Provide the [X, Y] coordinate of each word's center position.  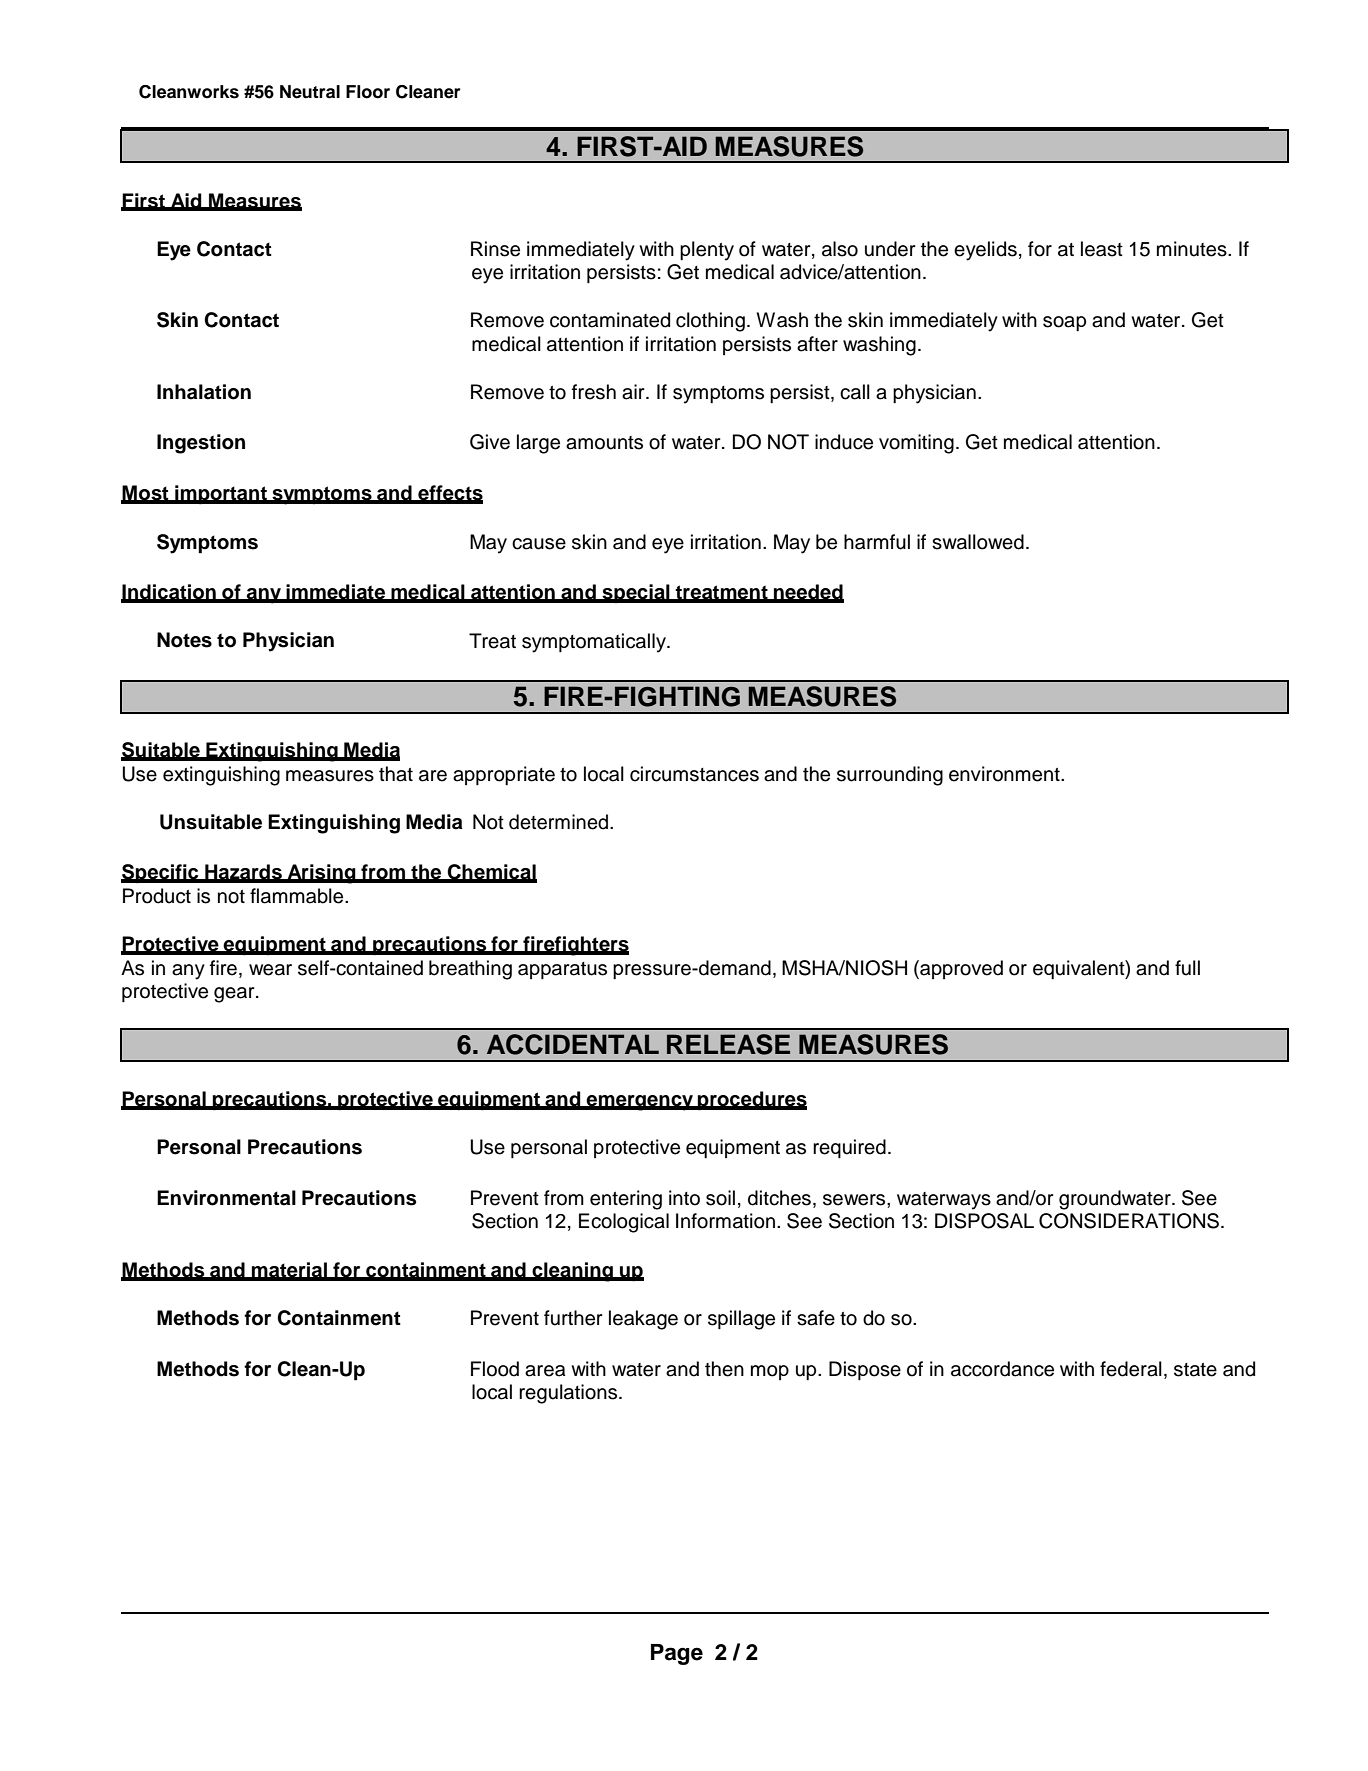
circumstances [694, 774]
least [1102, 249]
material [289, 1271]
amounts [604, 443]
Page [677, 1654]
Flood [495, 1369]
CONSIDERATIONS [1129, 1221]
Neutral [310, 92]
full [1187, 968]
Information [725, 1221]
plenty [707, 251]
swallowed [978, 542]
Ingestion [201, 444]
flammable [298, 896]
